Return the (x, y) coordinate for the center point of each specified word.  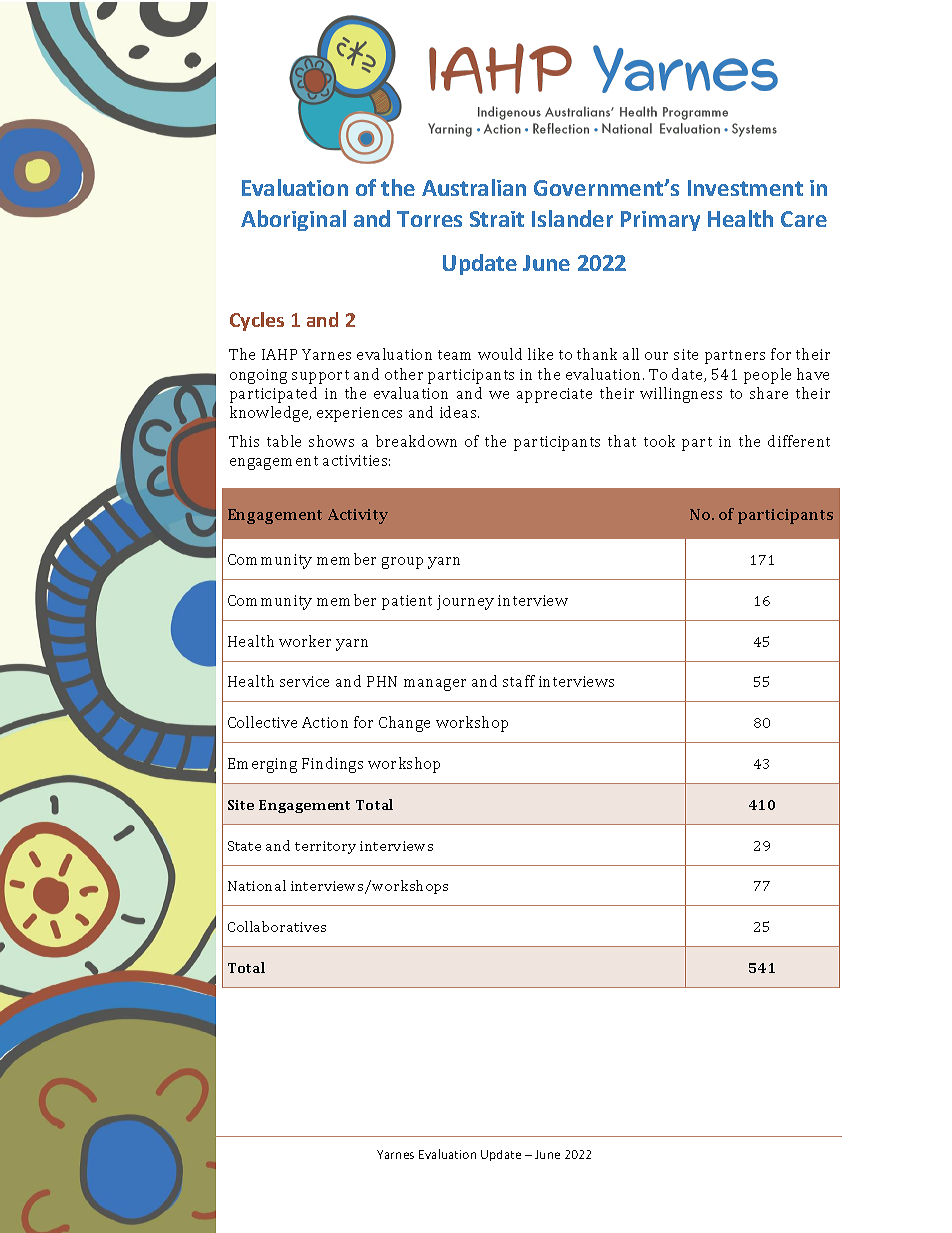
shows (331, 441)
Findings (332, 765)
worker (305, 641)
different (799, 441)
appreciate (554, 395)
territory (325, 847)
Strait (497, 219)
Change (404, 724)
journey (465, 602)
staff (519, 681)
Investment (745, 188)
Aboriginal (293, 220)
